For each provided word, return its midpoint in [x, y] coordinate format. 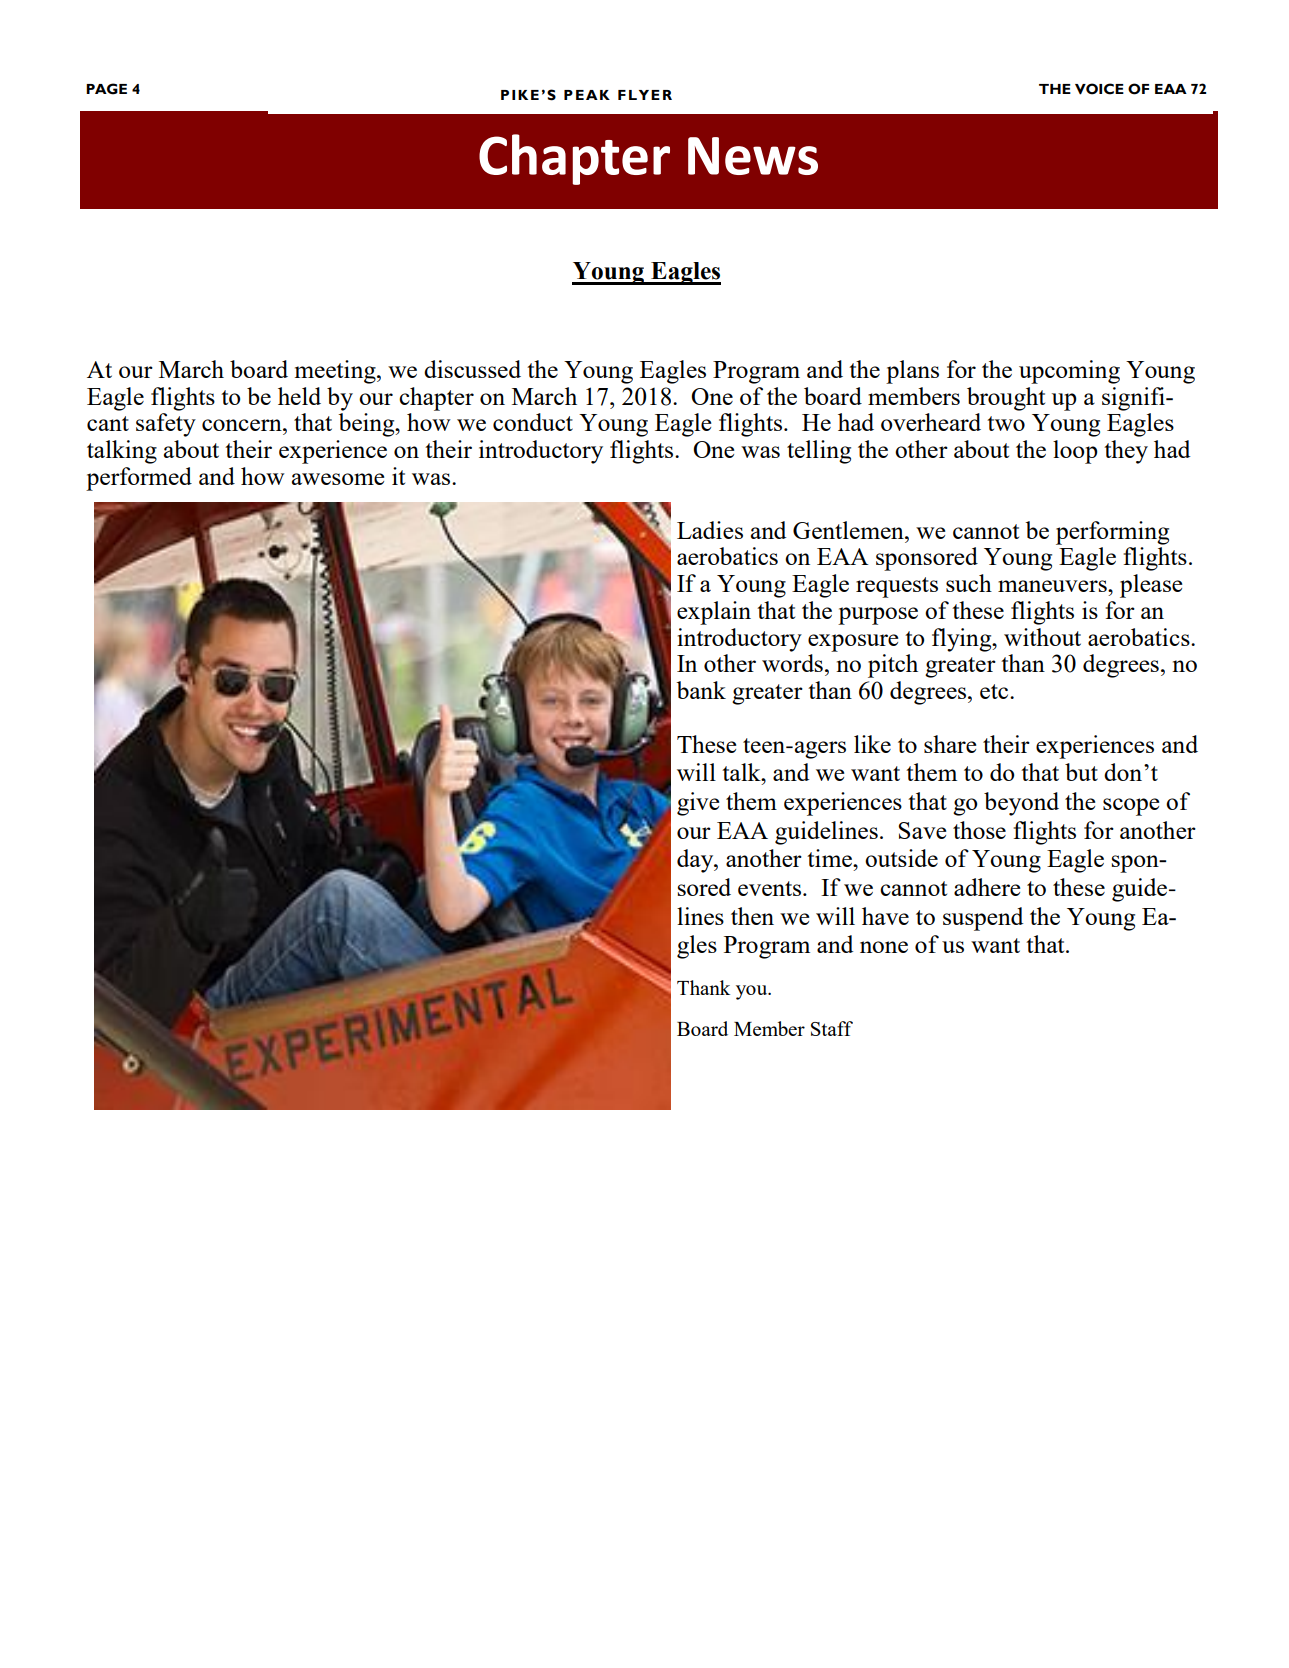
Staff [832, 1028]
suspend [983, 919]
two [1006, 423]
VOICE [1099, 89]
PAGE [106, 89]
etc [995, 691]
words [792, 663]
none [884, 947]
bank [701, 690]
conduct [533, 422]
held [299, 396]
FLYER [645, 95]
